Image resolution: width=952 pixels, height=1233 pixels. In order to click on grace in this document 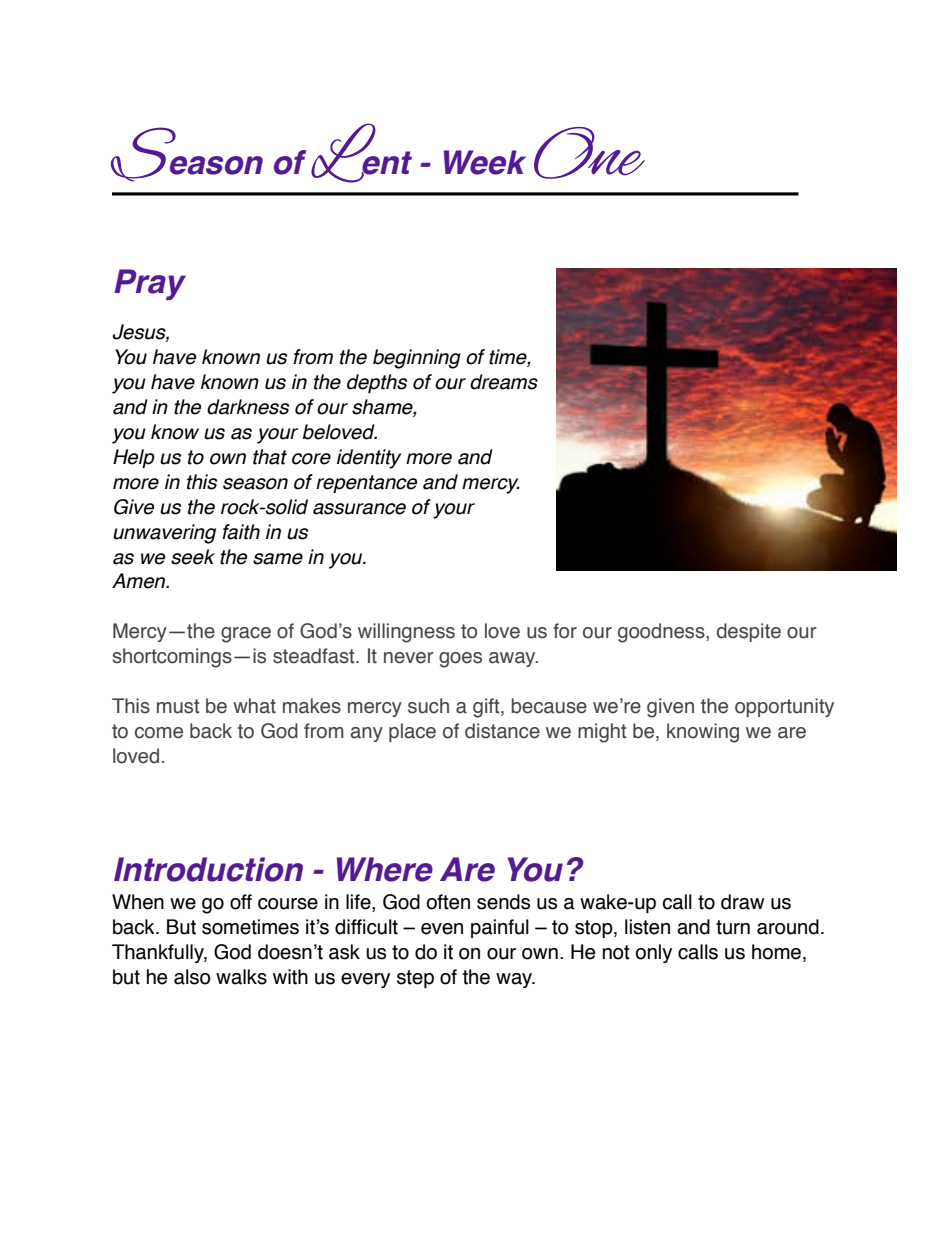, I will do `click(246, 635)`.
